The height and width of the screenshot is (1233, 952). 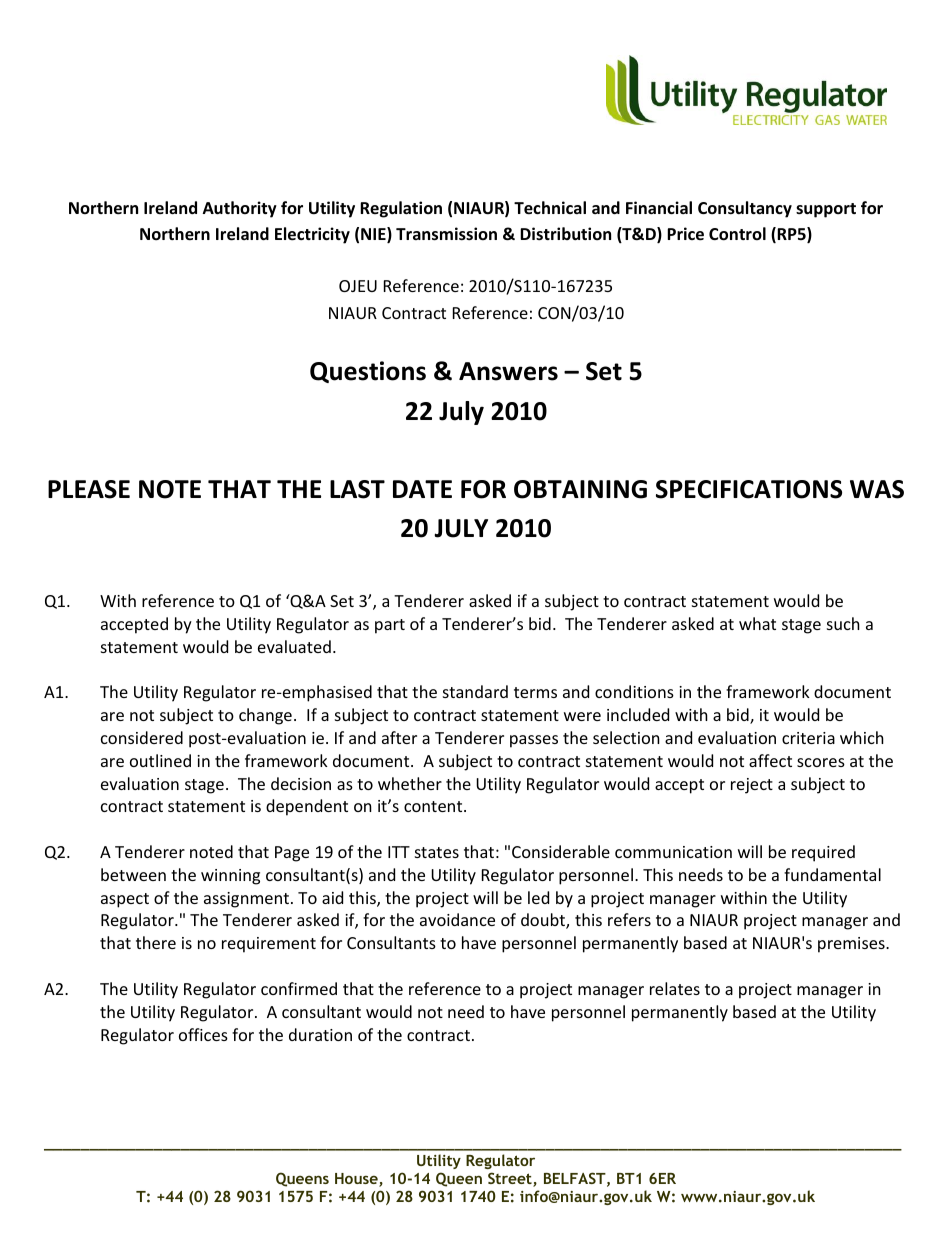 I want to click on Transmission, so click(x=446, y=234).
